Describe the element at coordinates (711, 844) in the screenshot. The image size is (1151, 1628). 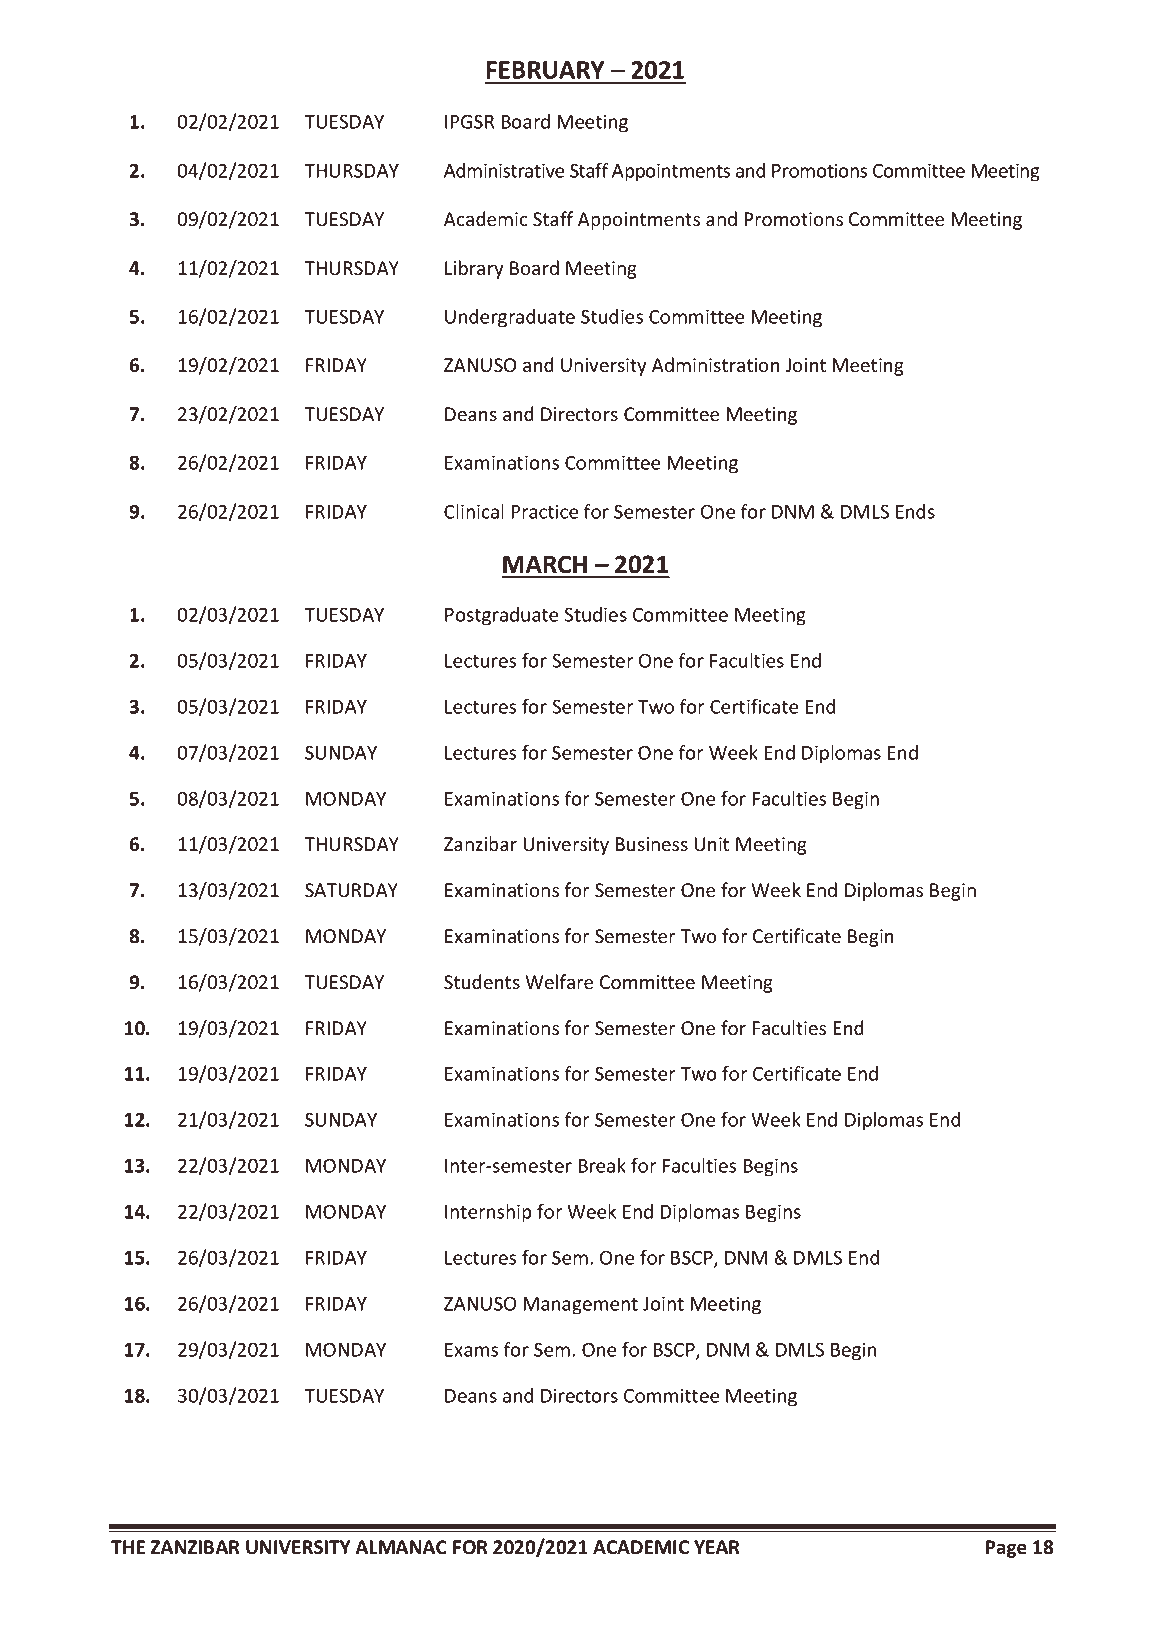
I see `Unit` at that location.
